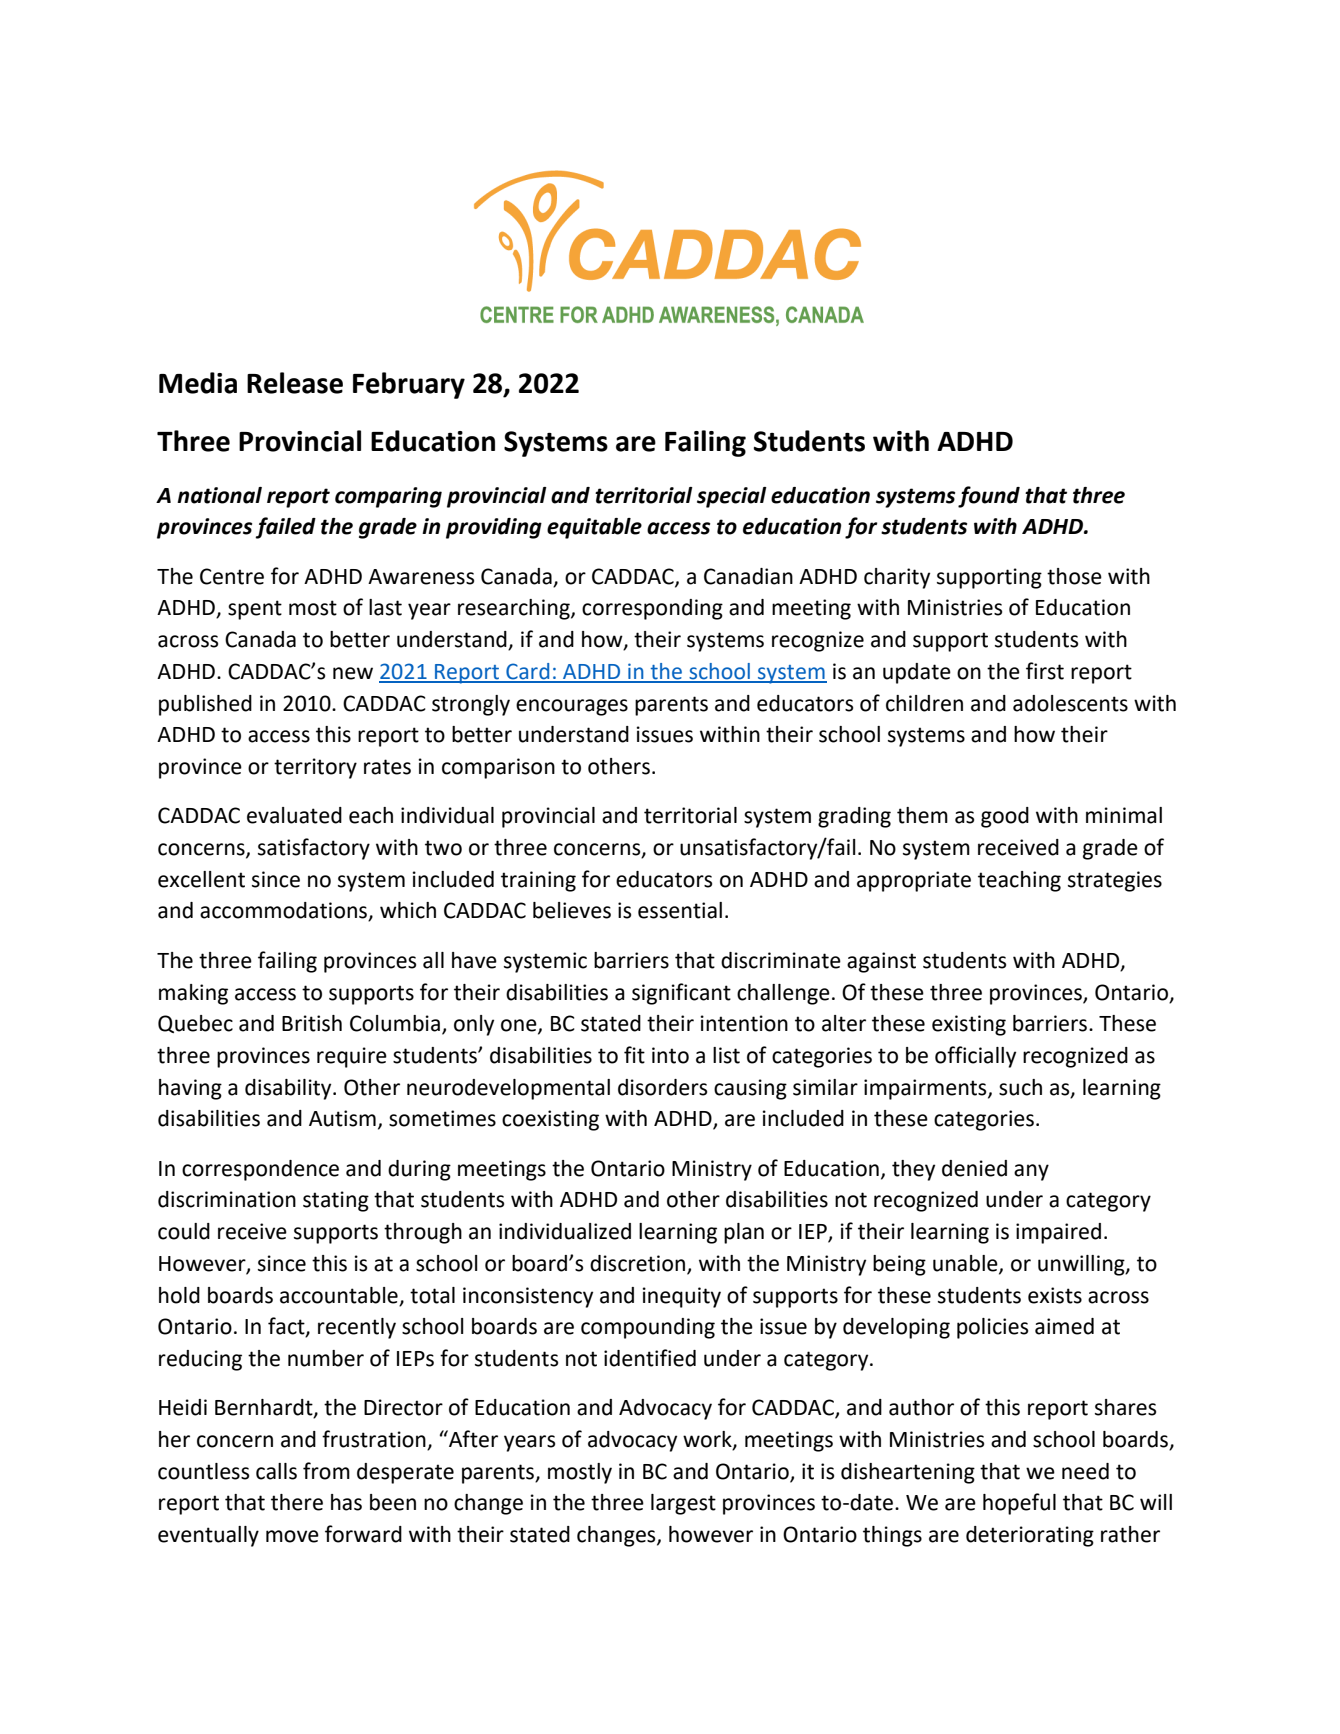 The image size is (1340, 1734). Describe the element at coordinates (681, 994) in the screenshot. I see `significant` at that location.
